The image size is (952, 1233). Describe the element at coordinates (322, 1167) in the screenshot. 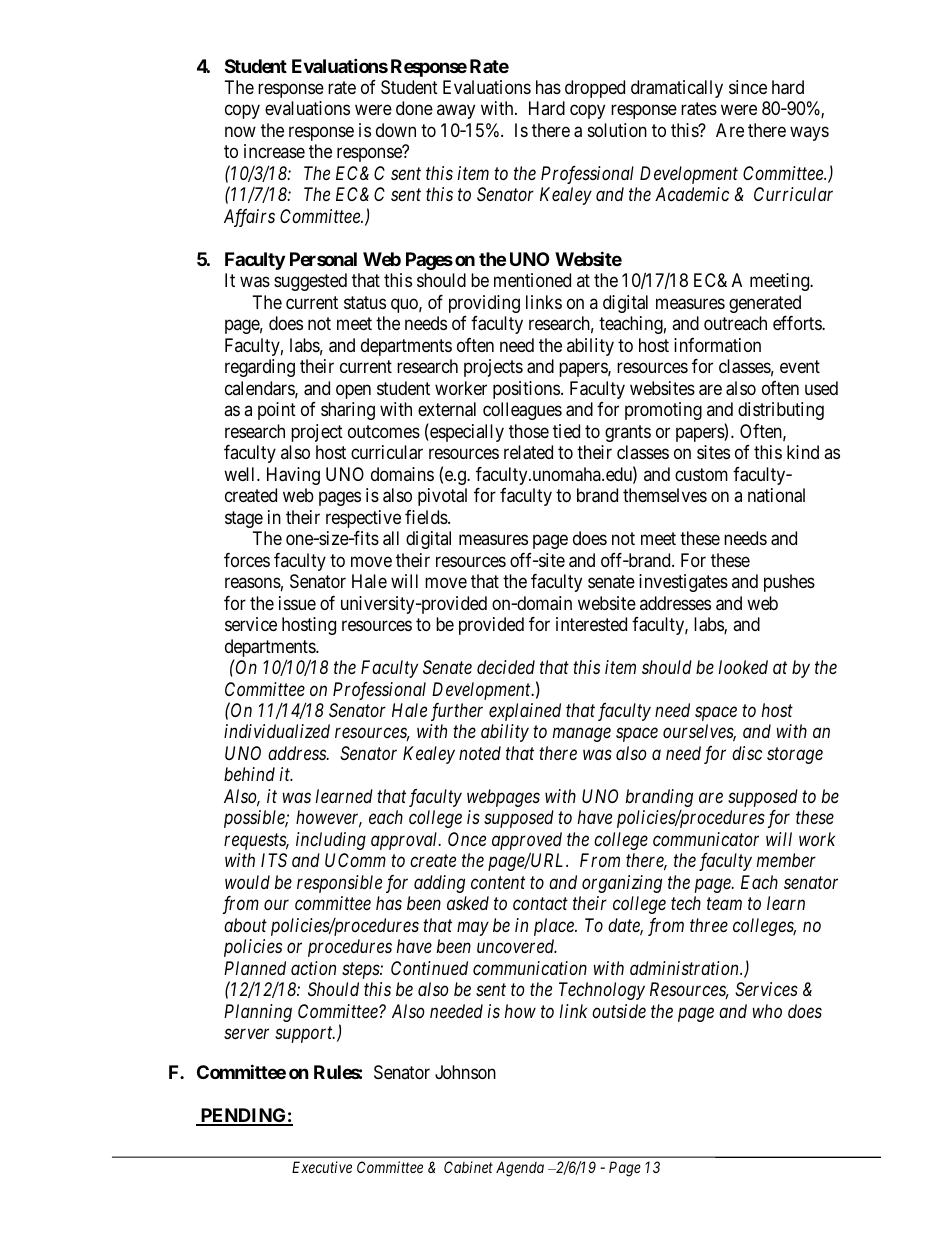

I see `Executive` at that location.
